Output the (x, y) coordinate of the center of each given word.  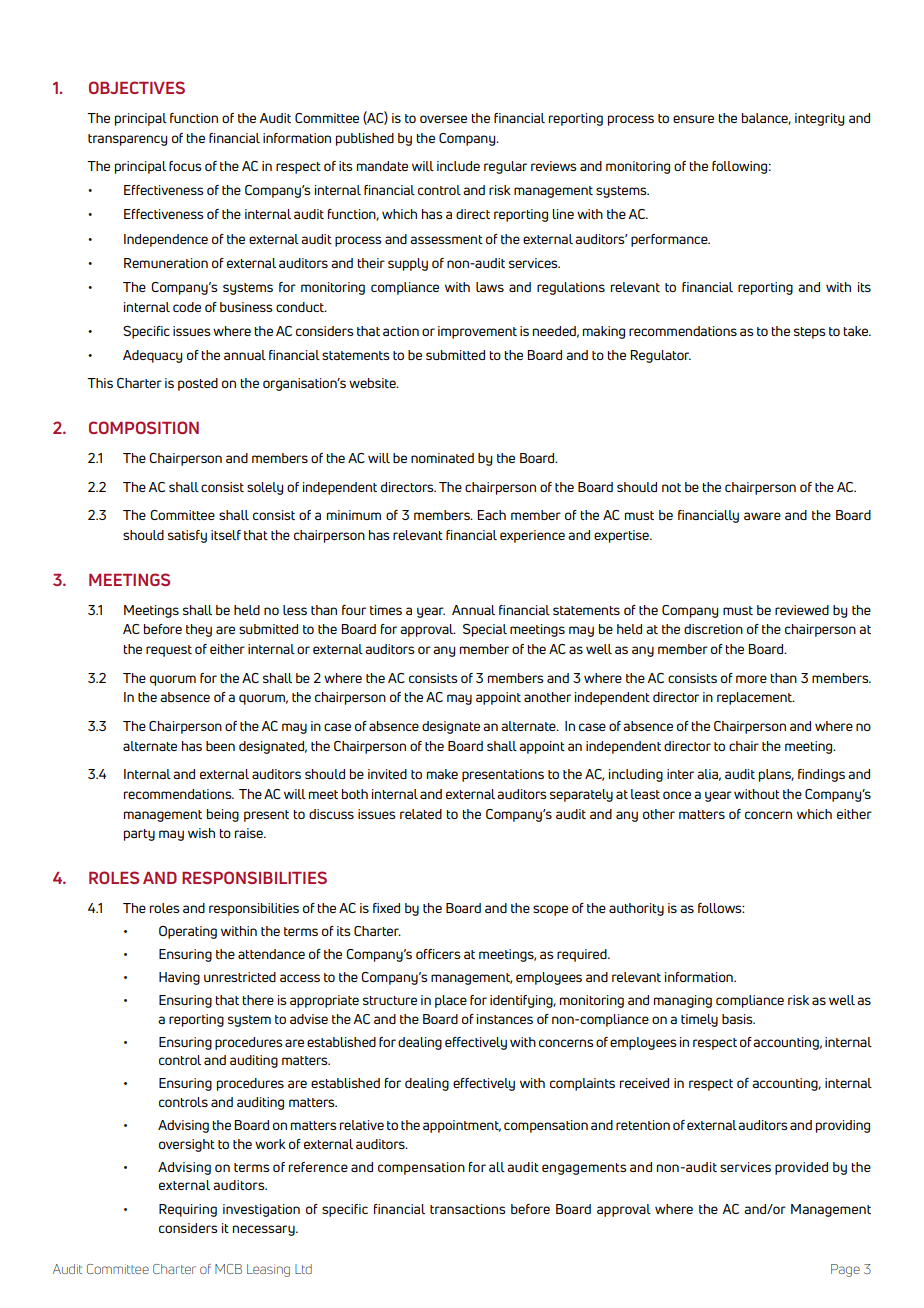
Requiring (188, 1210)
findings (821, 775)
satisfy (187, 536)
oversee (443, 119)
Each (491, 515)
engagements (584, 1169)
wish (201, 833)
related (421, 814)
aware (762, 516)
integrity (819, 119)
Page (845, 1270)
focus (185, 166)
